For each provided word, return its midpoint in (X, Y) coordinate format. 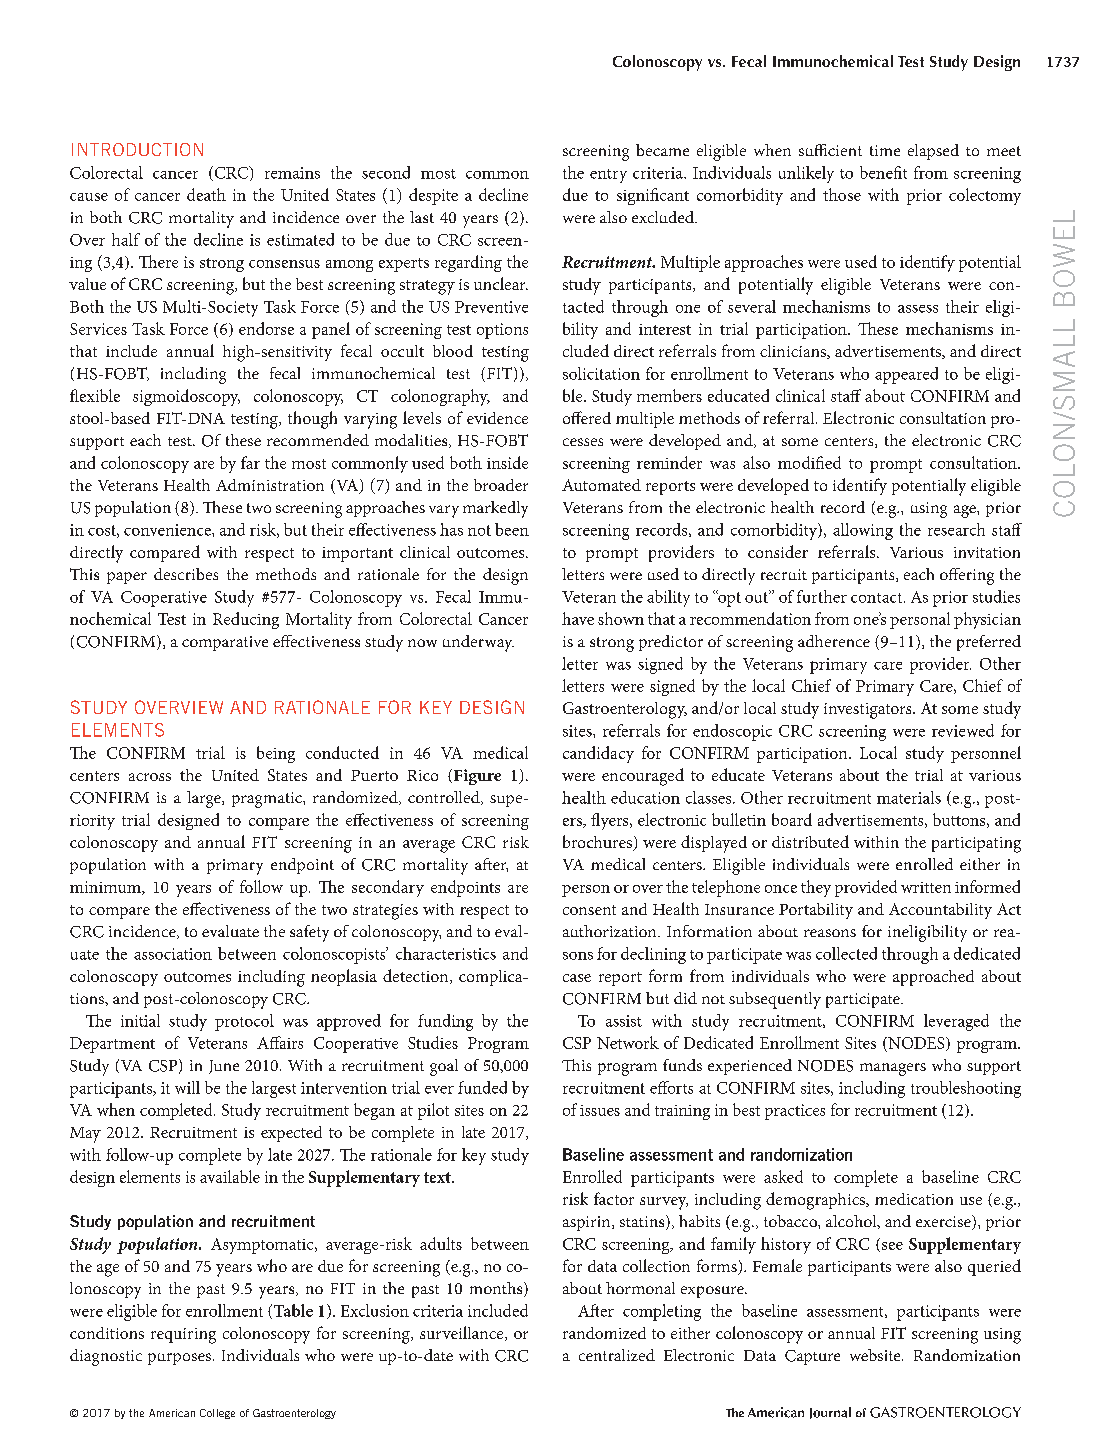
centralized (617, 1355)
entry (608, 176)
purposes (181, 1359)
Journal (830, 1413)
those (842, 194)
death (206, 194)
